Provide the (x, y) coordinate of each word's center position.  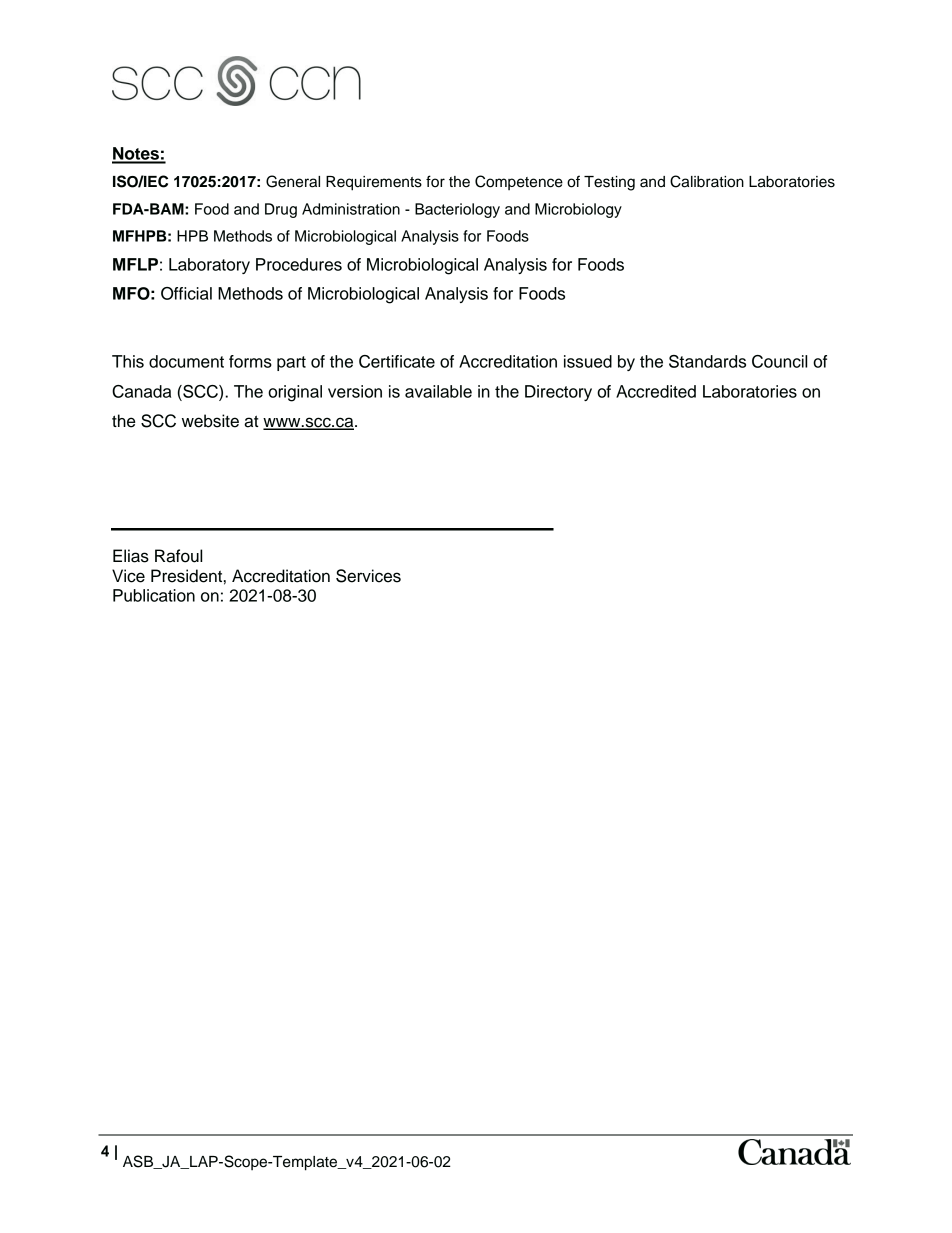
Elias (131, 556)
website (210, 421)
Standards (707, 361)
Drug (281, 210)
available (438, 391)
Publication (154, 595)
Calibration (707, 181)
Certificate (397, 361)
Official (186, 293)
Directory (558, 393)
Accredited (656, 391)
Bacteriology (457, 210)
